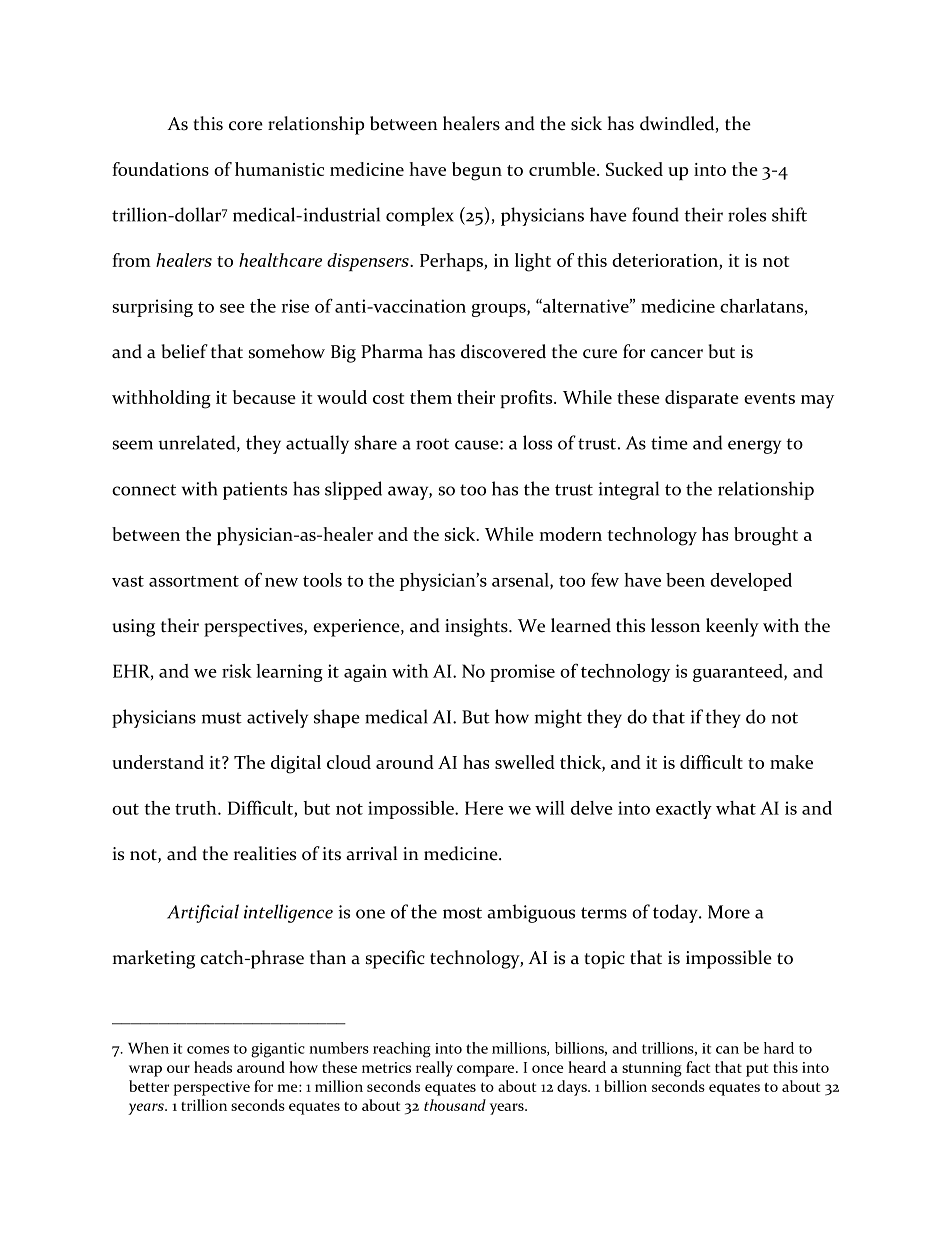 The image size is (952, 1233). I want to click on compare, so click(487, 1071).
